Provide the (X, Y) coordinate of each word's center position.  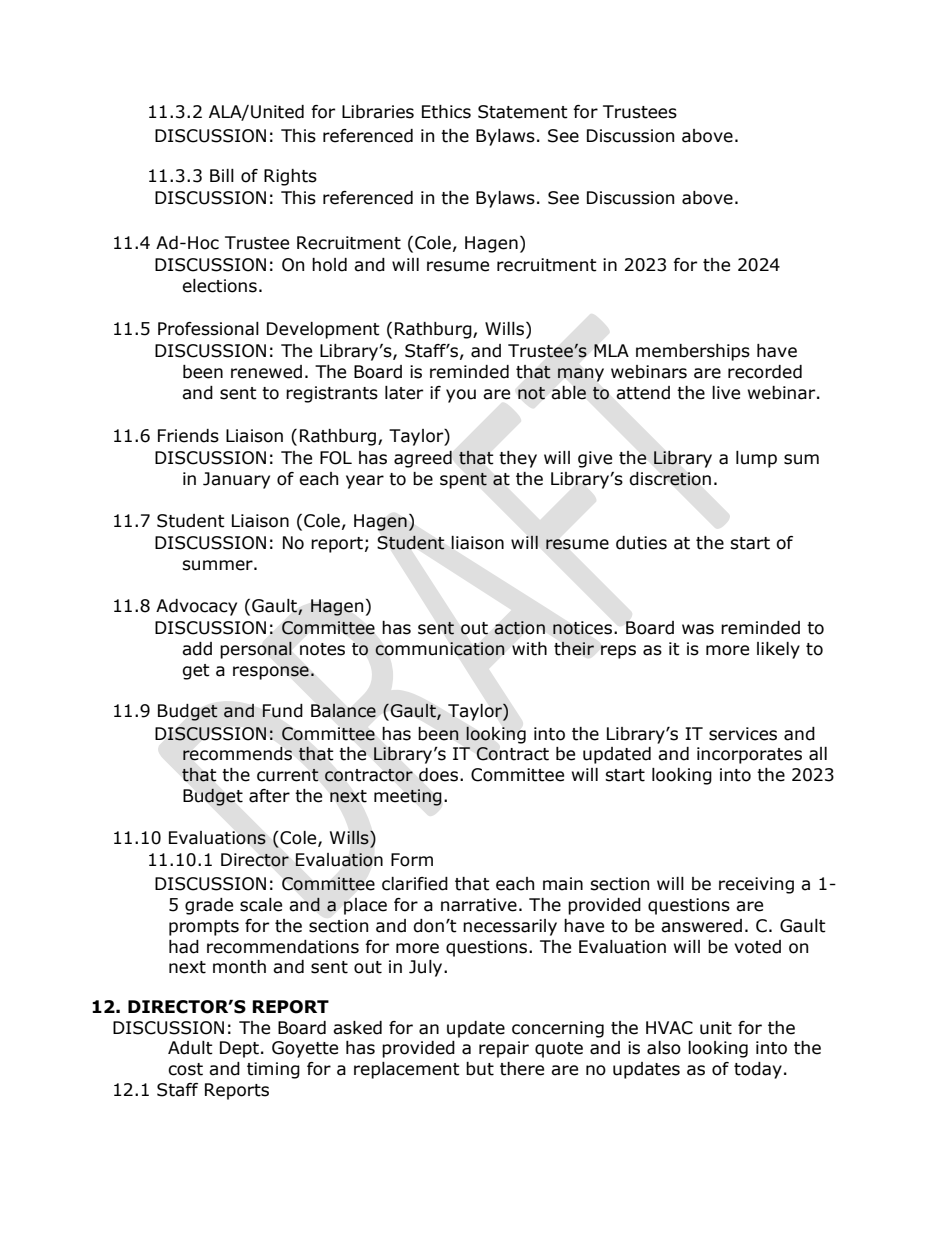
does (438, 775)
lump (756, 459)
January (236, 480)
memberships (693, 352)
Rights (290, 177)
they (518, 459)
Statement (523, 112)
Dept (241, 1049)
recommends (237, 754)
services (743, 734)
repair (504, 1049)
